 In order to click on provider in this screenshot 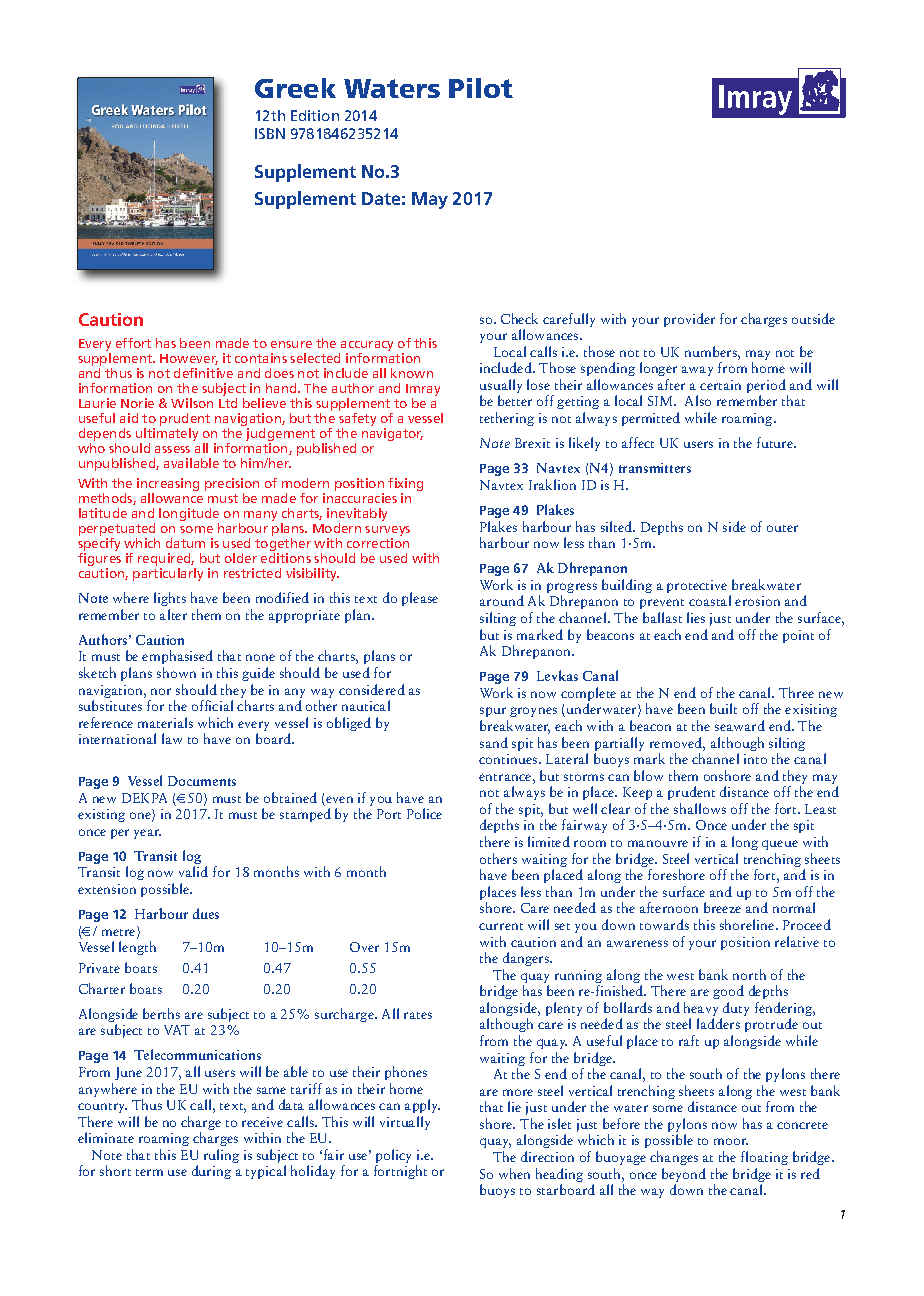, I will do `click(689, 320)`.
